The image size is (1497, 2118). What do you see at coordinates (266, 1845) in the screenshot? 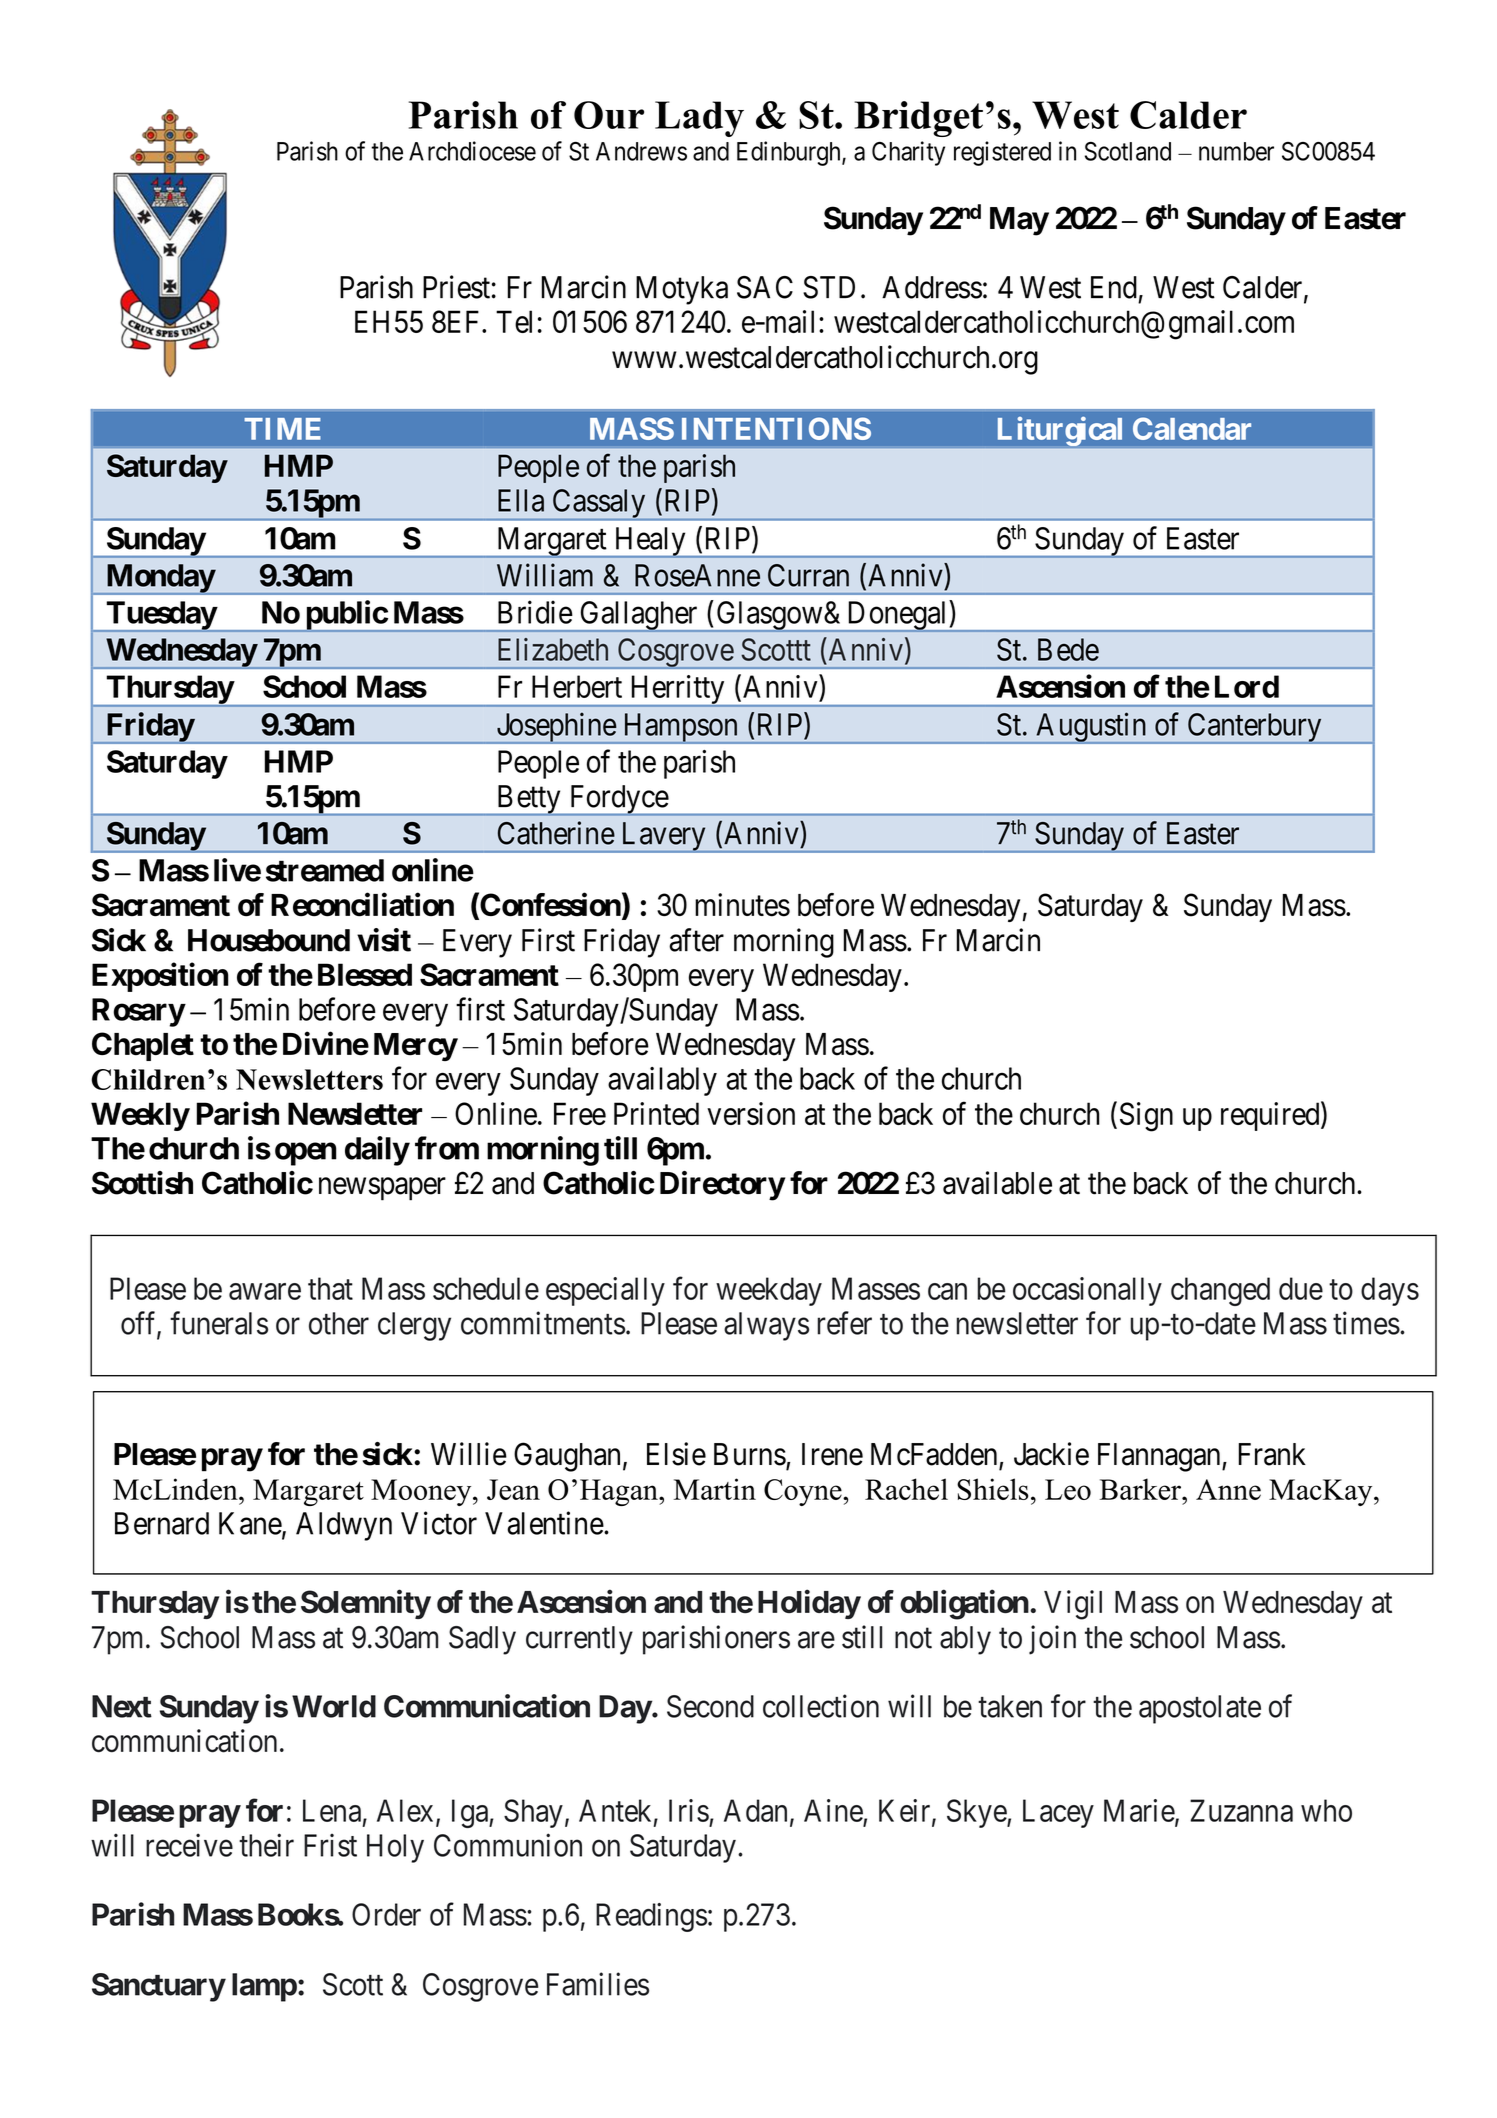
I see `their` at bounding box center [266, 1845].
